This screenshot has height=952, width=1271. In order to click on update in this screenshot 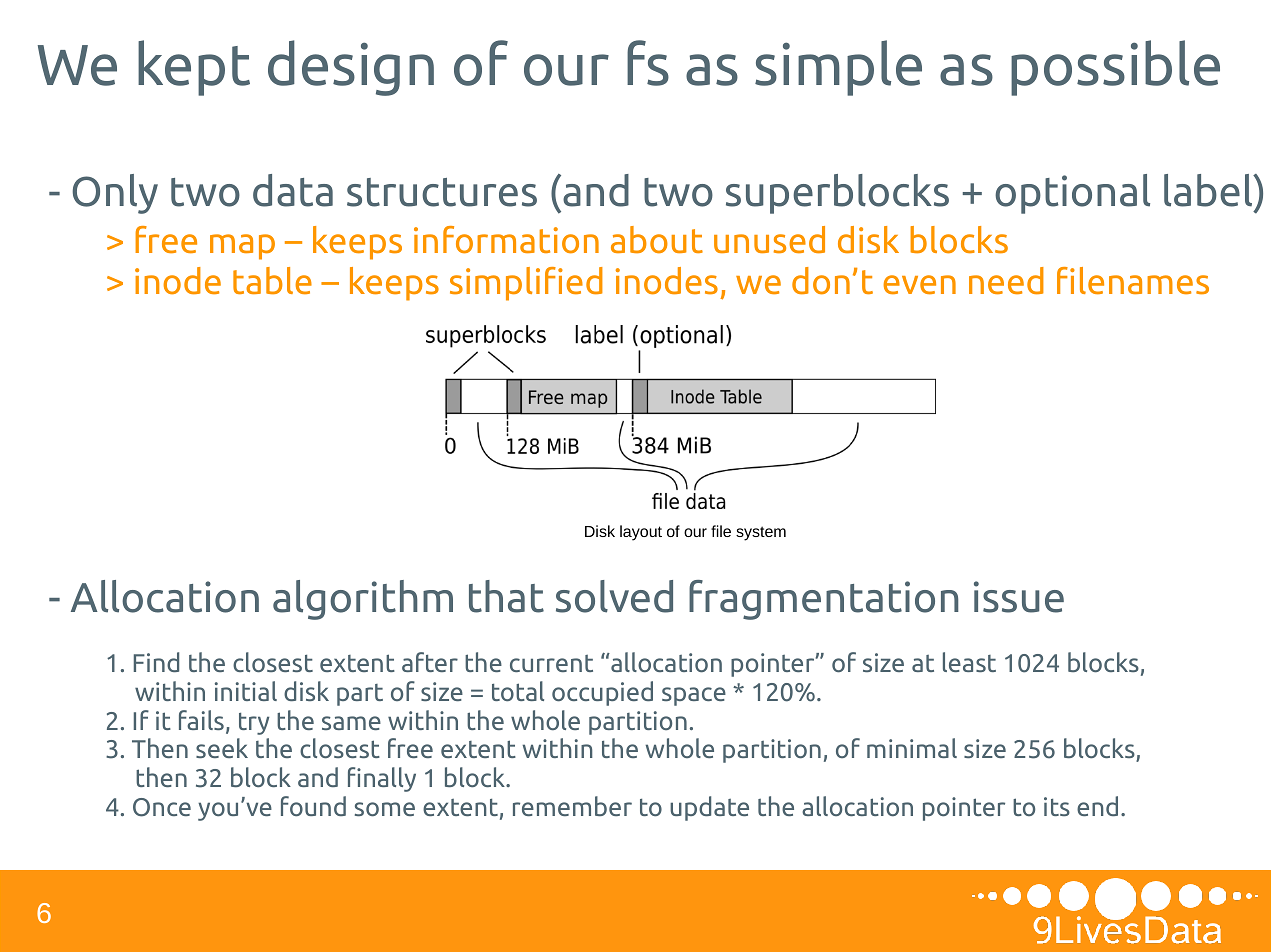, I will do `click(709, 808)`.
